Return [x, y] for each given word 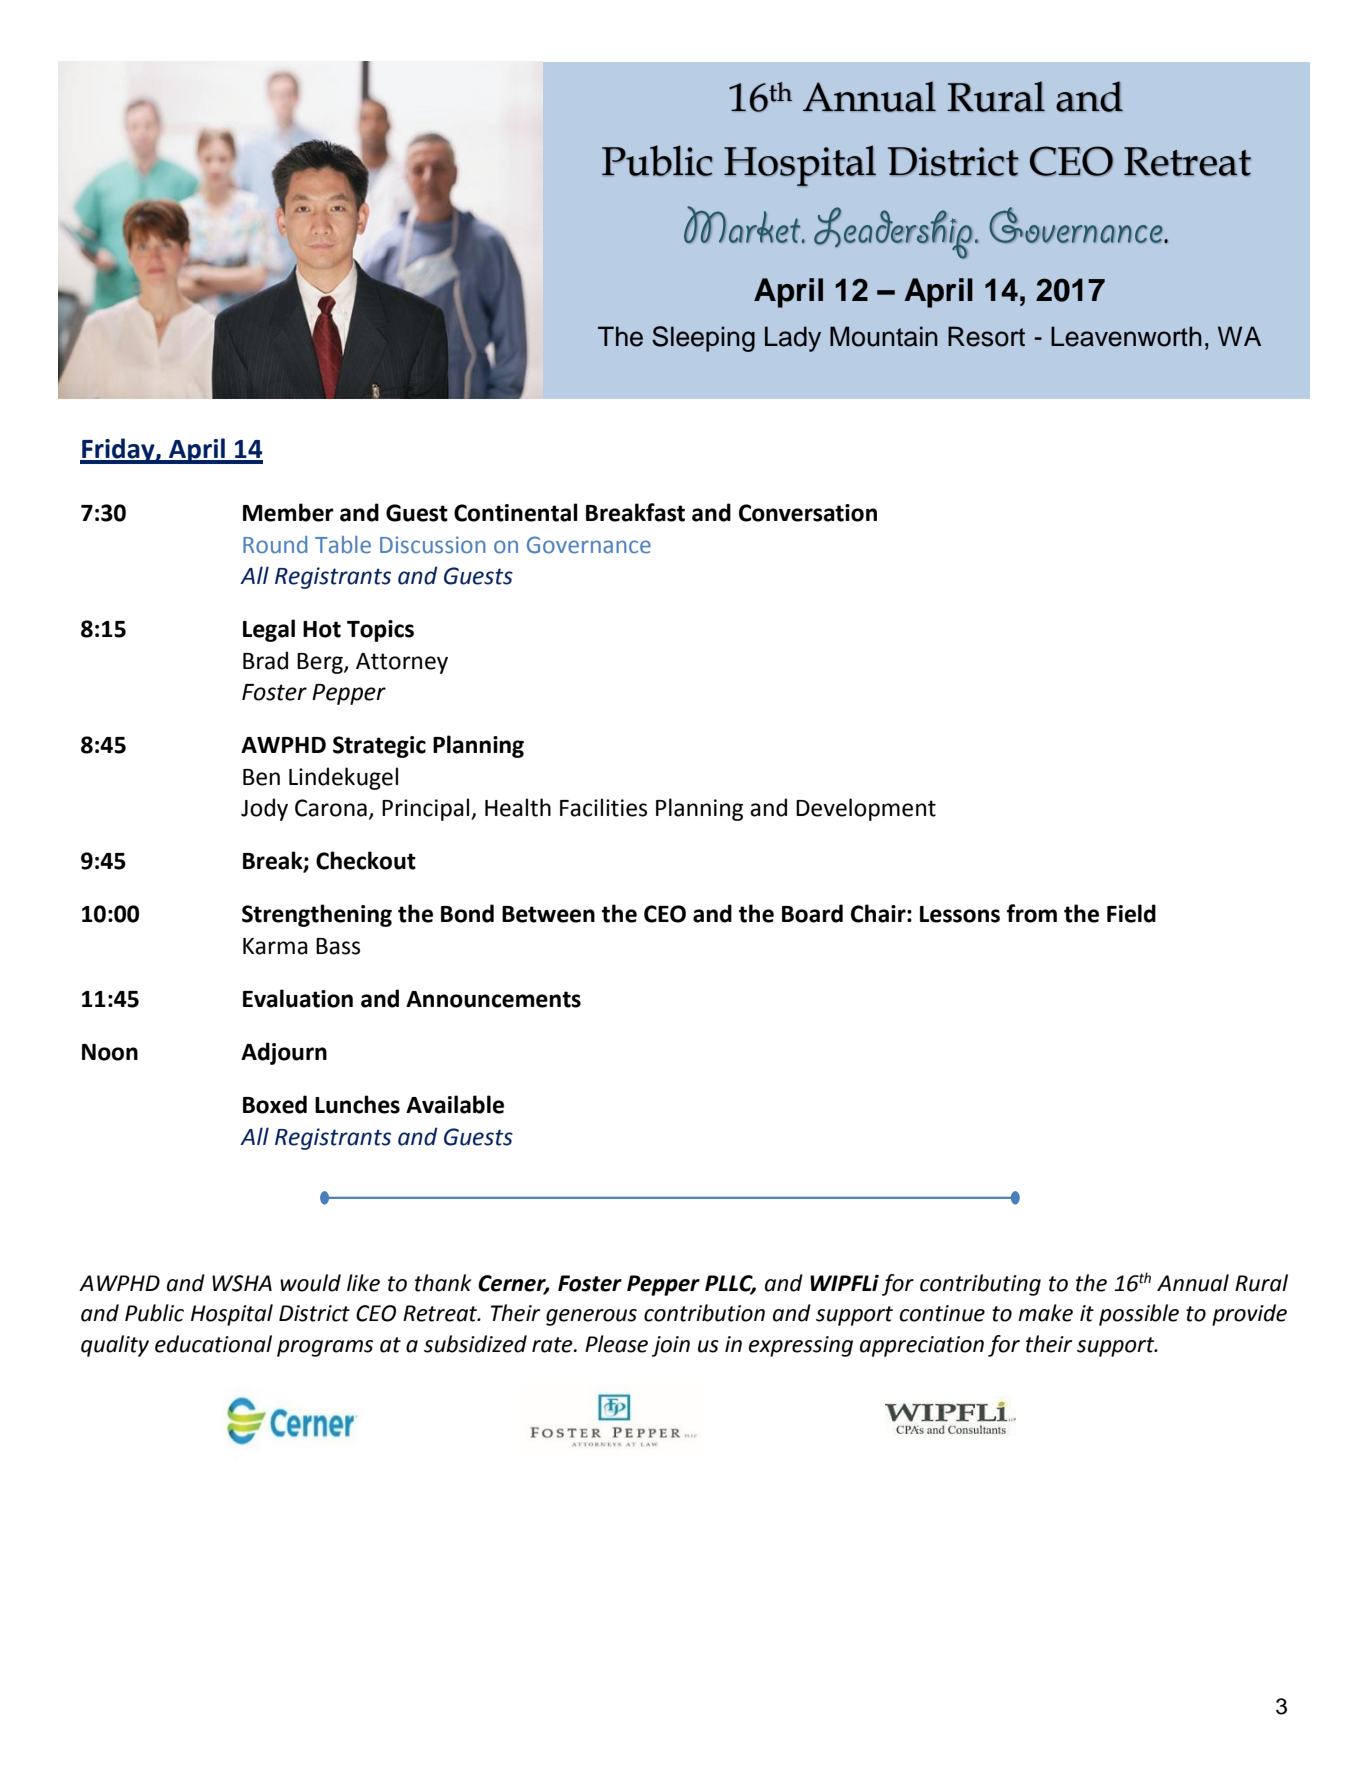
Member [288, 512]
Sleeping [703, 339]
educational [213, 1344]
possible [1139, 1315]
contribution [704, 1313]
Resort [986, 336]
